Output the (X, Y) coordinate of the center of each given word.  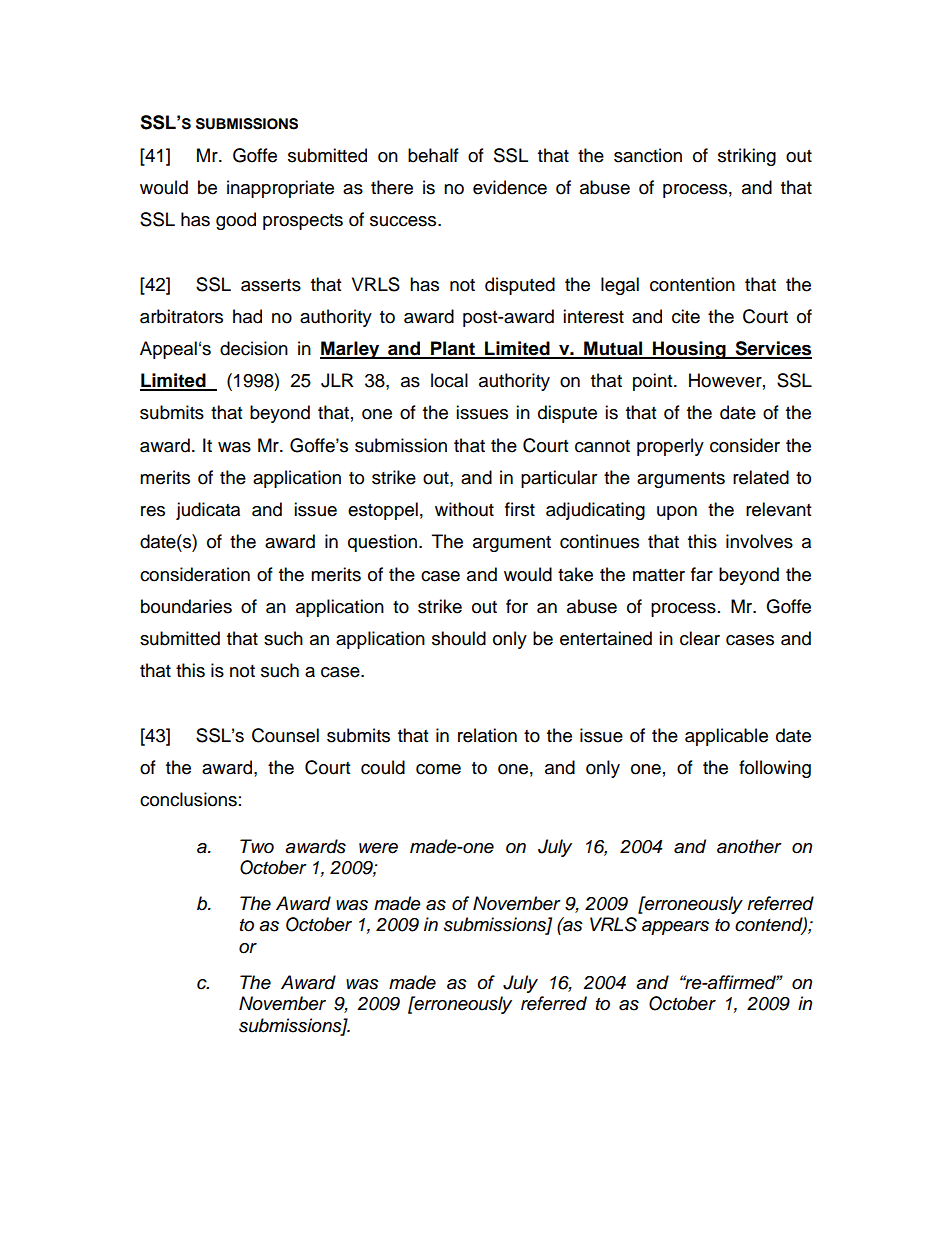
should (459, 638)
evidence (510, 187)
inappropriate (280, 189)
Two (257, 846)
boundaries (186, 606)
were (378, 848)
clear (700, 638)
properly (670, 447)
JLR (337, 380)
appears (675, 928)
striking (747, 157)
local (449, 380)
